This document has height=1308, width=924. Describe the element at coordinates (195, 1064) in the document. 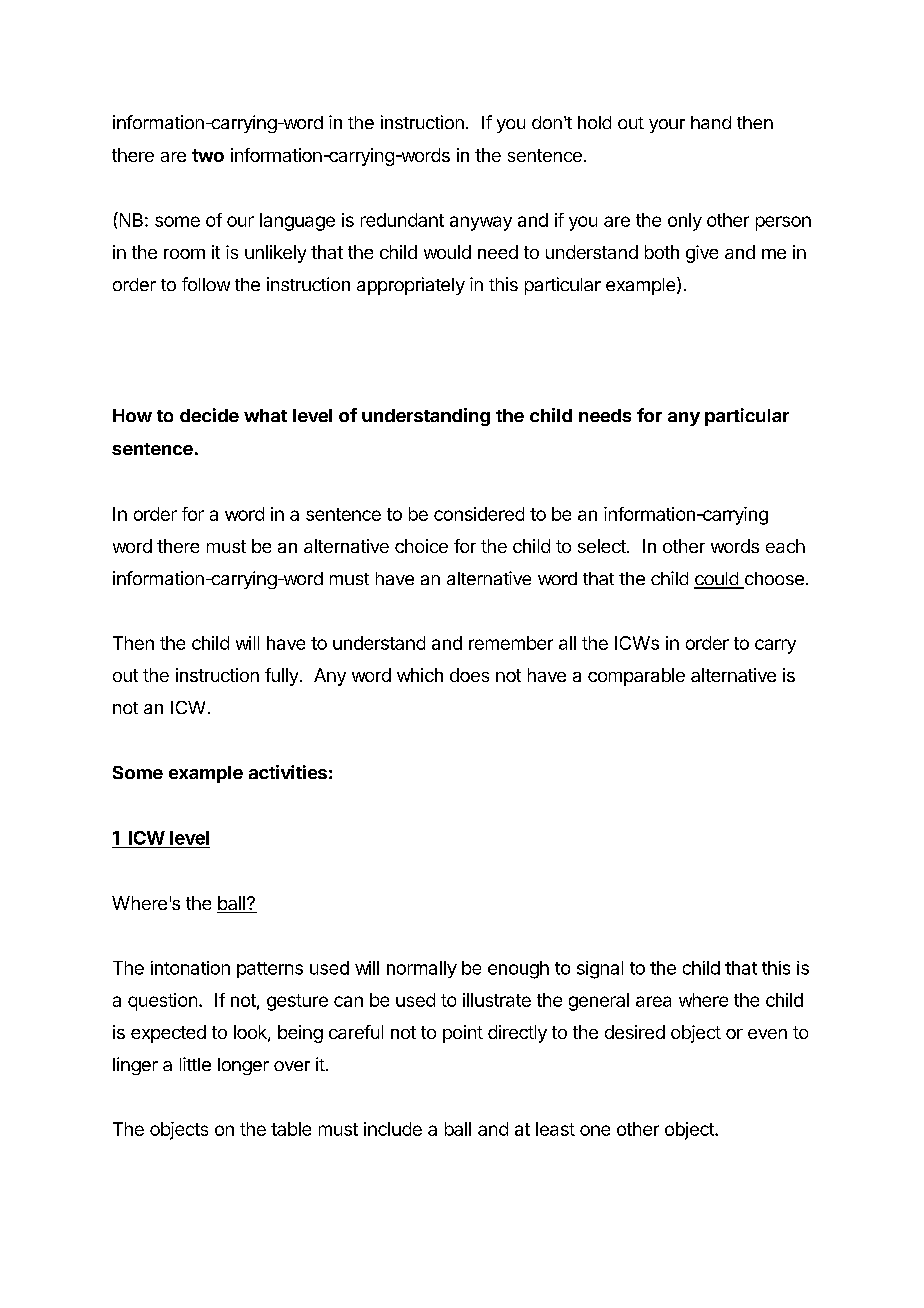

I see `little` at that location.
